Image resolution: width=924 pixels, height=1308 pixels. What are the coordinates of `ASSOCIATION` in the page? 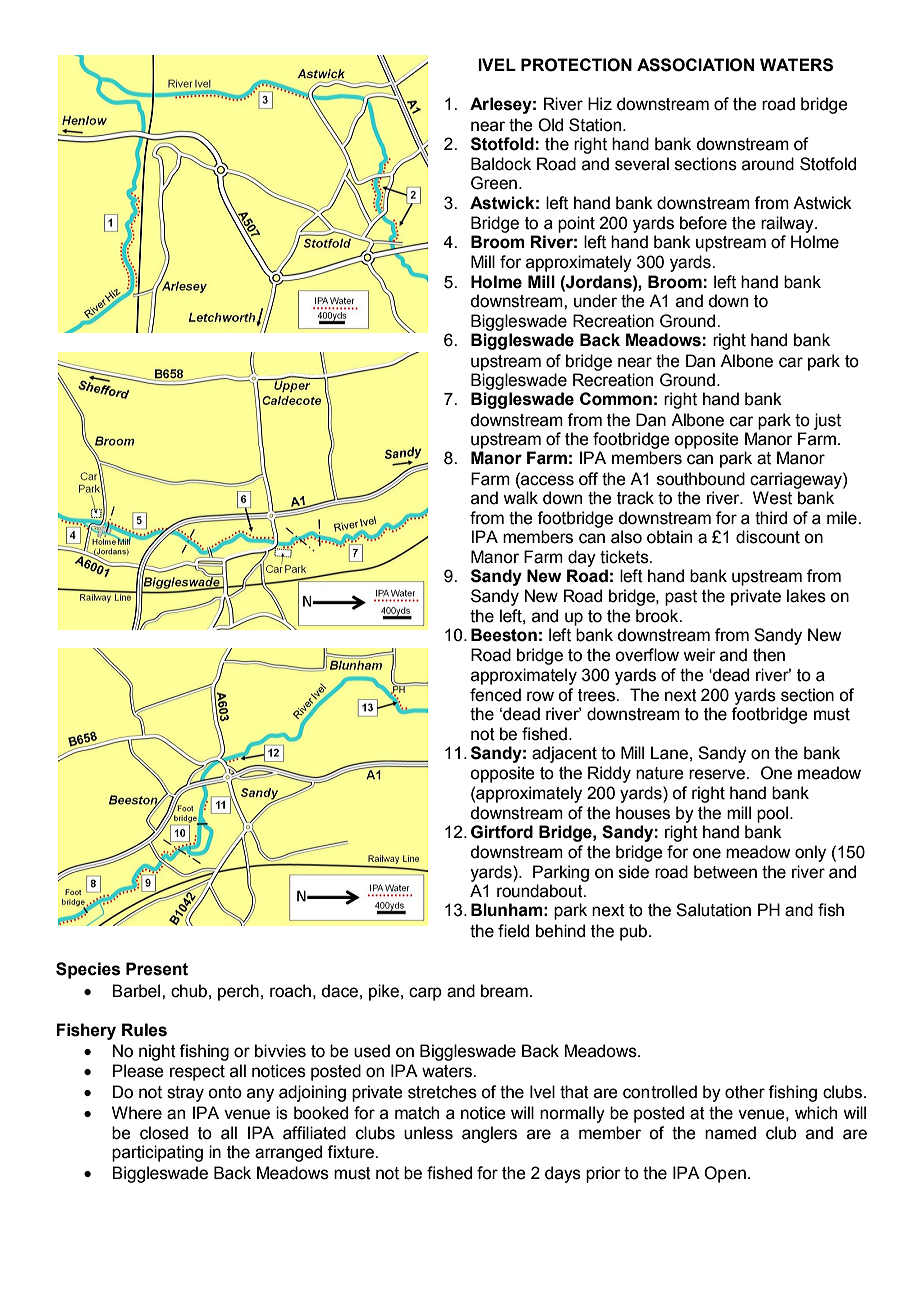 It's located at (695, 65).
